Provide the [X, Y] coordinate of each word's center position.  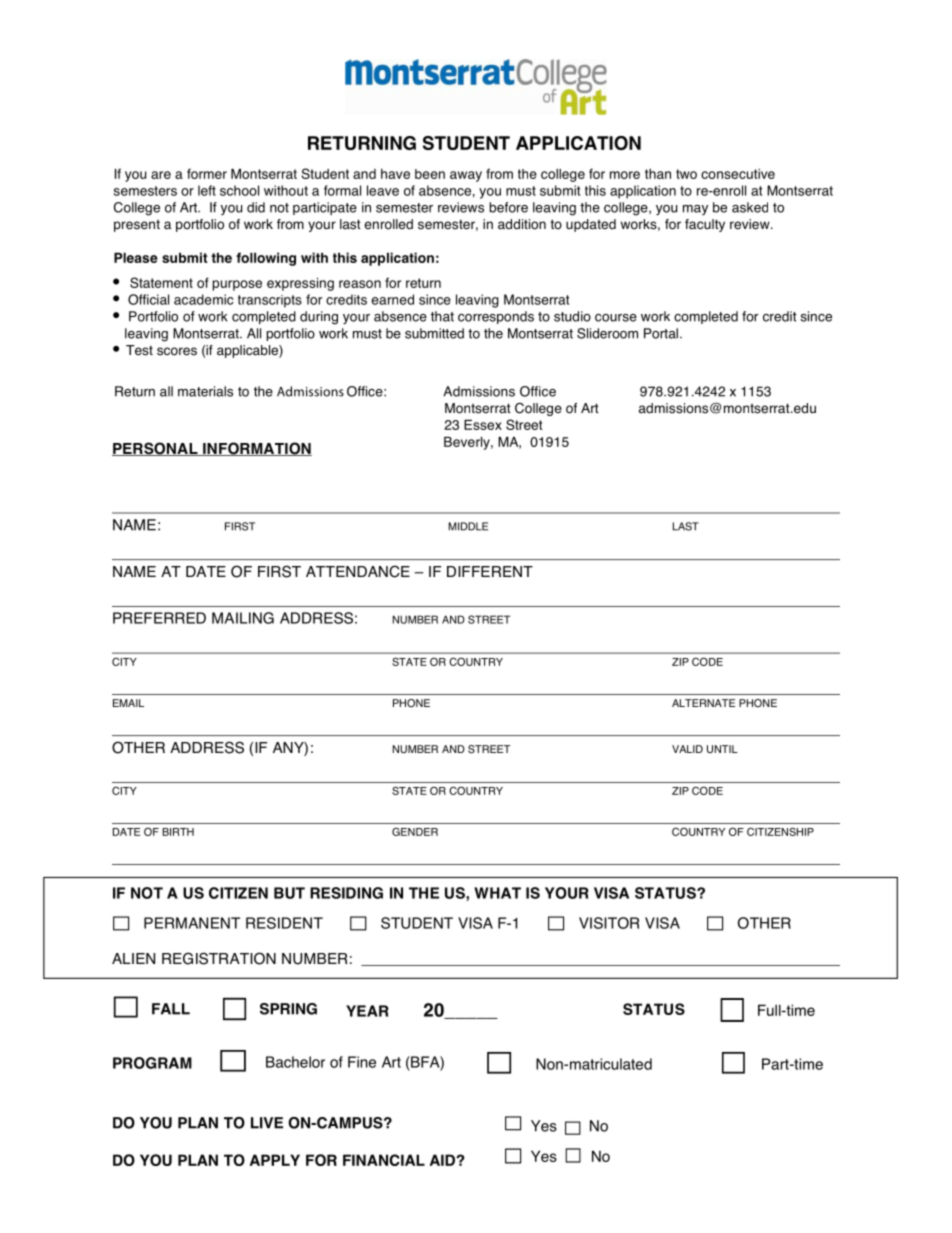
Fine [362, 1062]
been [430, 174]
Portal [661, 333]
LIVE [267, 1123]
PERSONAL [156, 449]
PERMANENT [192, 923]
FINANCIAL [384, 1160]
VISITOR [609, 923]
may [695, 210]
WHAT [497, 893]
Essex [483, 425]
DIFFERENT [490, 571]
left [207, 190]
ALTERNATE [703, 703]
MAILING [243, 618]
